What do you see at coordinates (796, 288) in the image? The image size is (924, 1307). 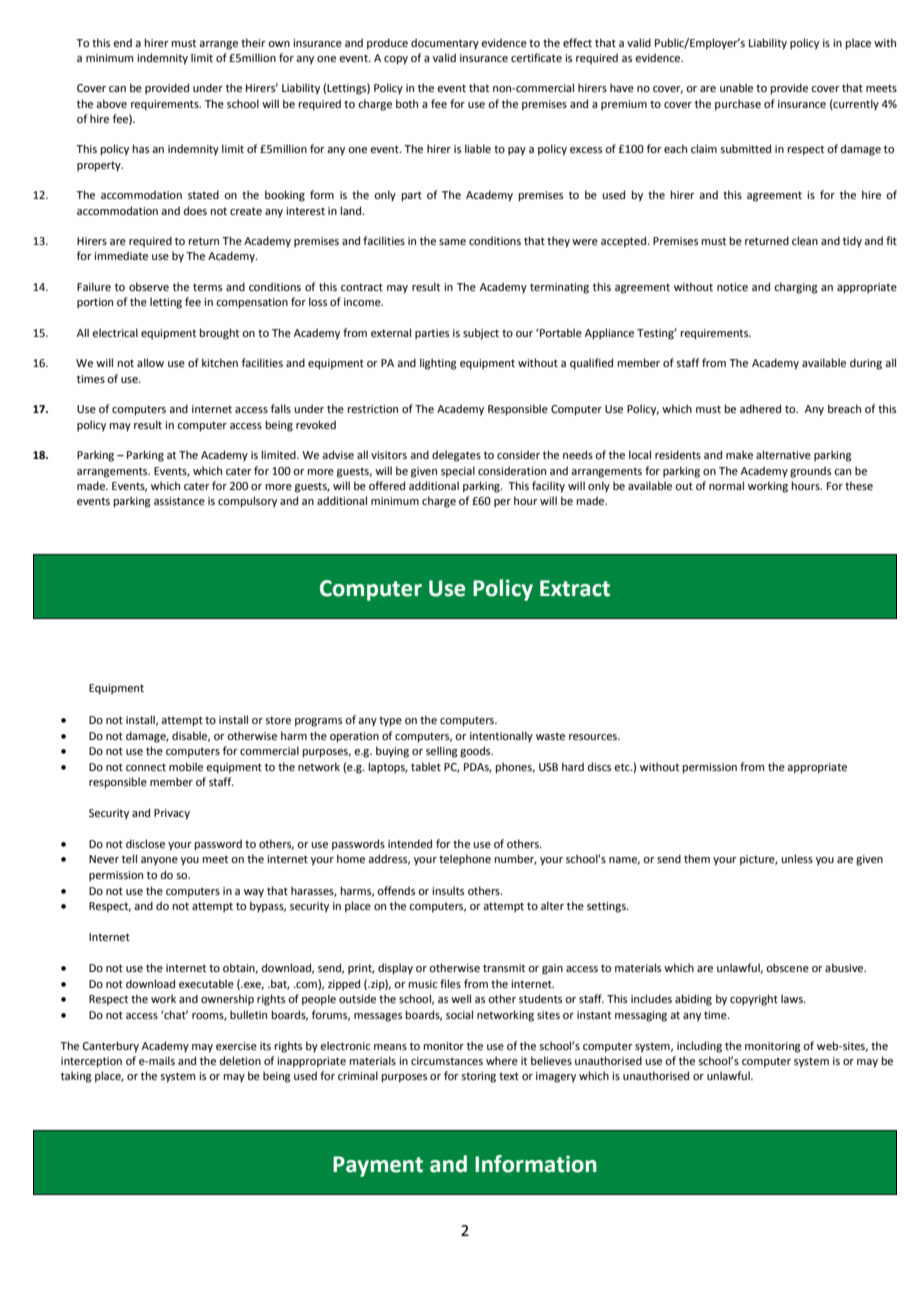 I see `charging` at bounding box center [796, 288].
